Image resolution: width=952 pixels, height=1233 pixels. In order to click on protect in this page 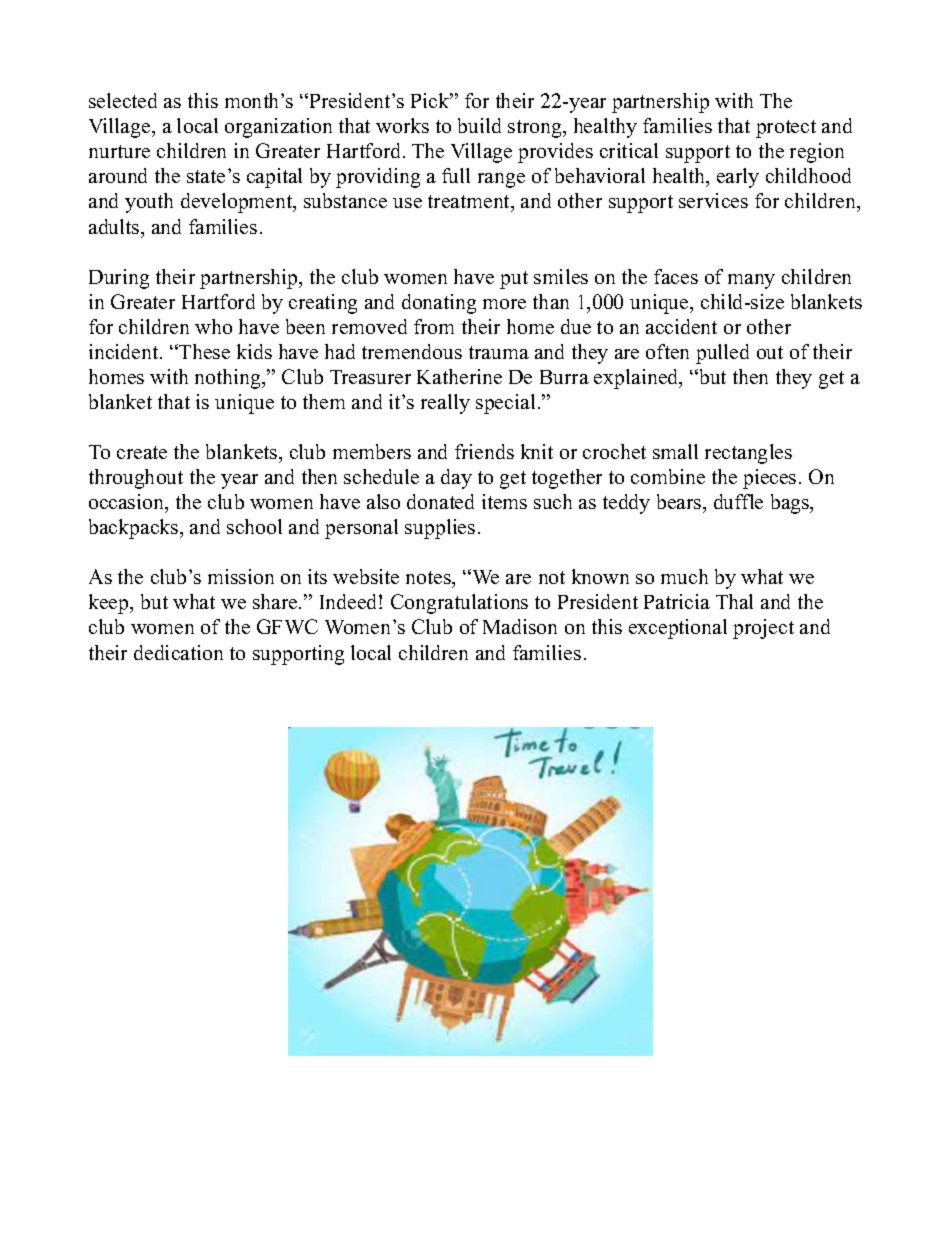, I will do `click(786, 129)`.
